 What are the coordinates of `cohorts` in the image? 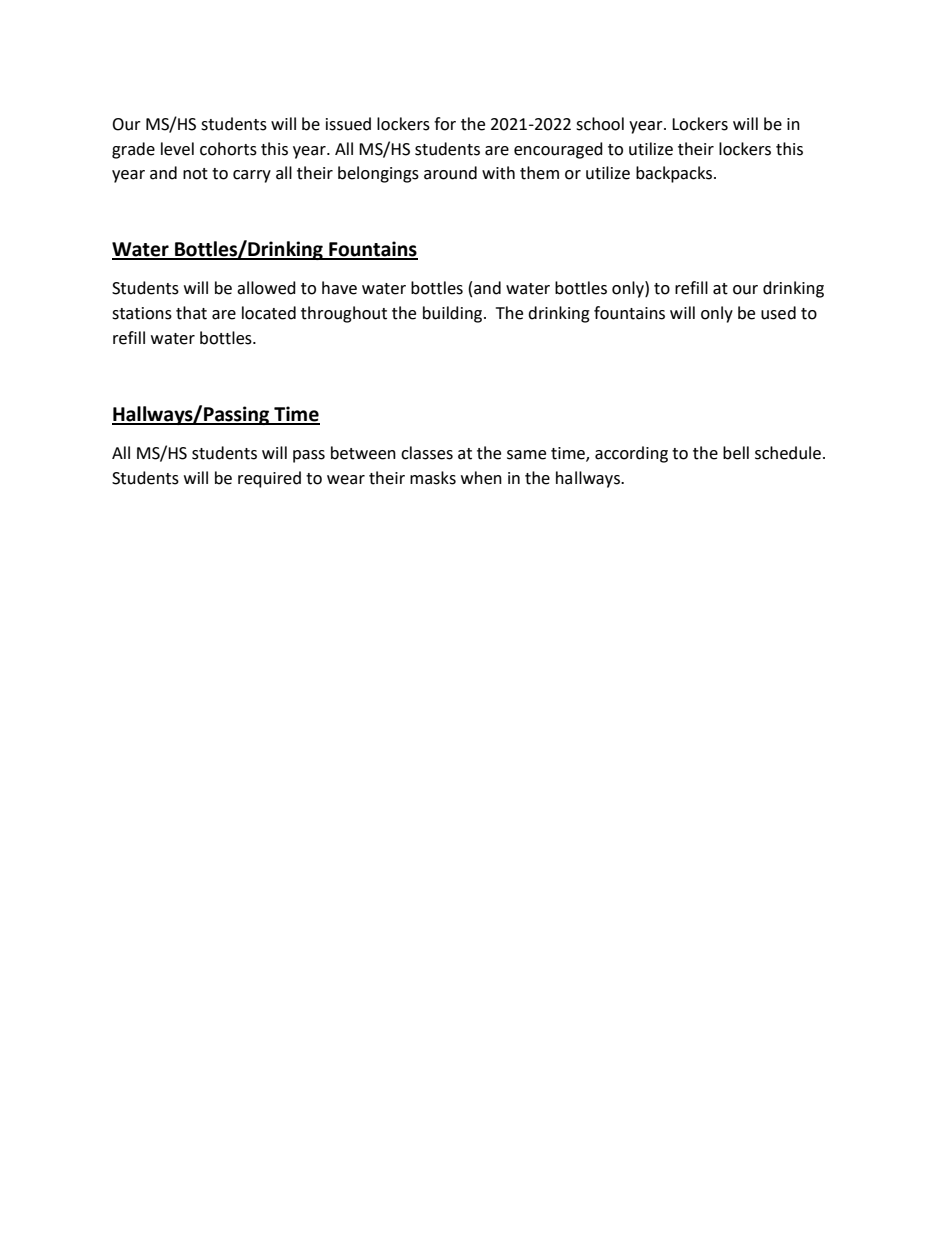 It's located at (228, 149).
